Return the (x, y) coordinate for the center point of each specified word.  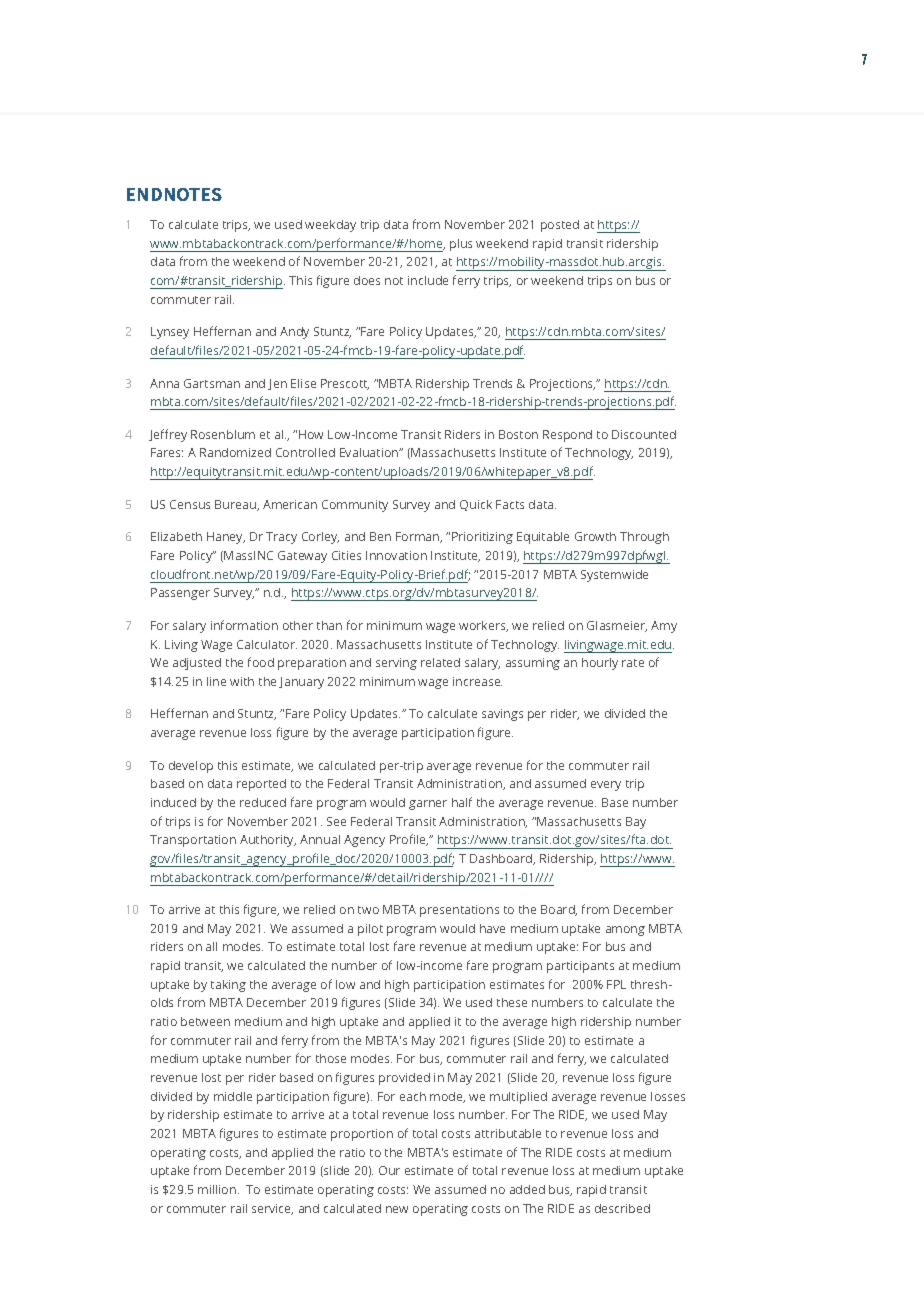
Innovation (396, 555)
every (606, 786)
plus (461, 245)
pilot (370, 930)
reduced (263, 802)
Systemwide (614, 576)
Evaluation (370, 452)
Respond (567, 436)
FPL (616, 984)
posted (560, 226)
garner (428, 805)
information (244, 625)
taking (228, 986)
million (218, 1189)
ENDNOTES (174, 194)
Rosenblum (223, 434)
